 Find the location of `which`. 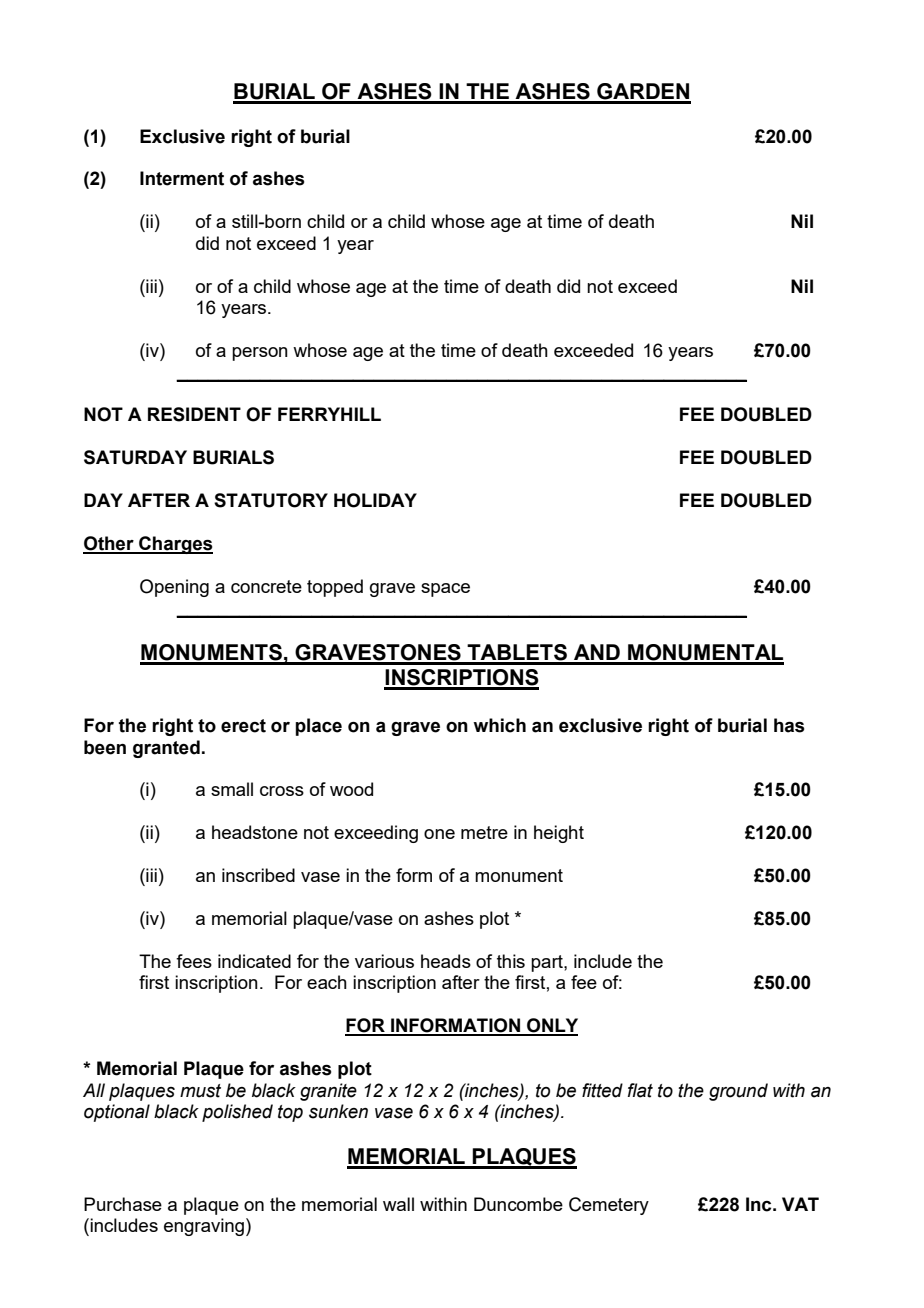

which is located at coordinates (499, 725).
